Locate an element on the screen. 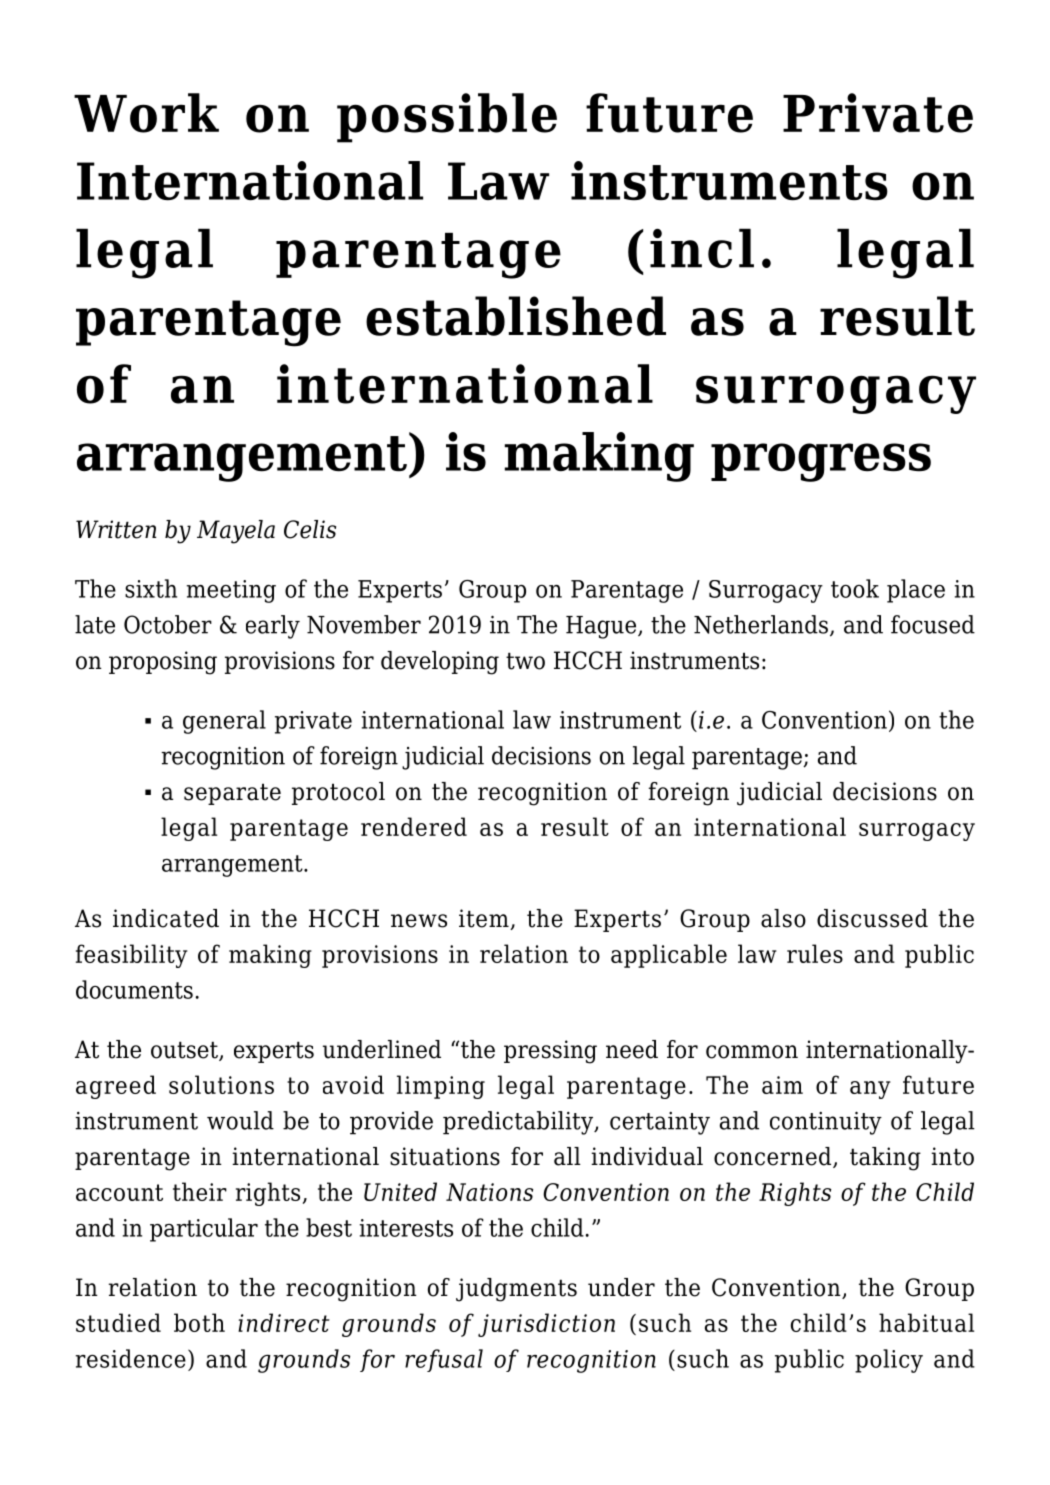 The height and width of the screenshot is (1485, 1050). general is located at coordinates (224, 722).
